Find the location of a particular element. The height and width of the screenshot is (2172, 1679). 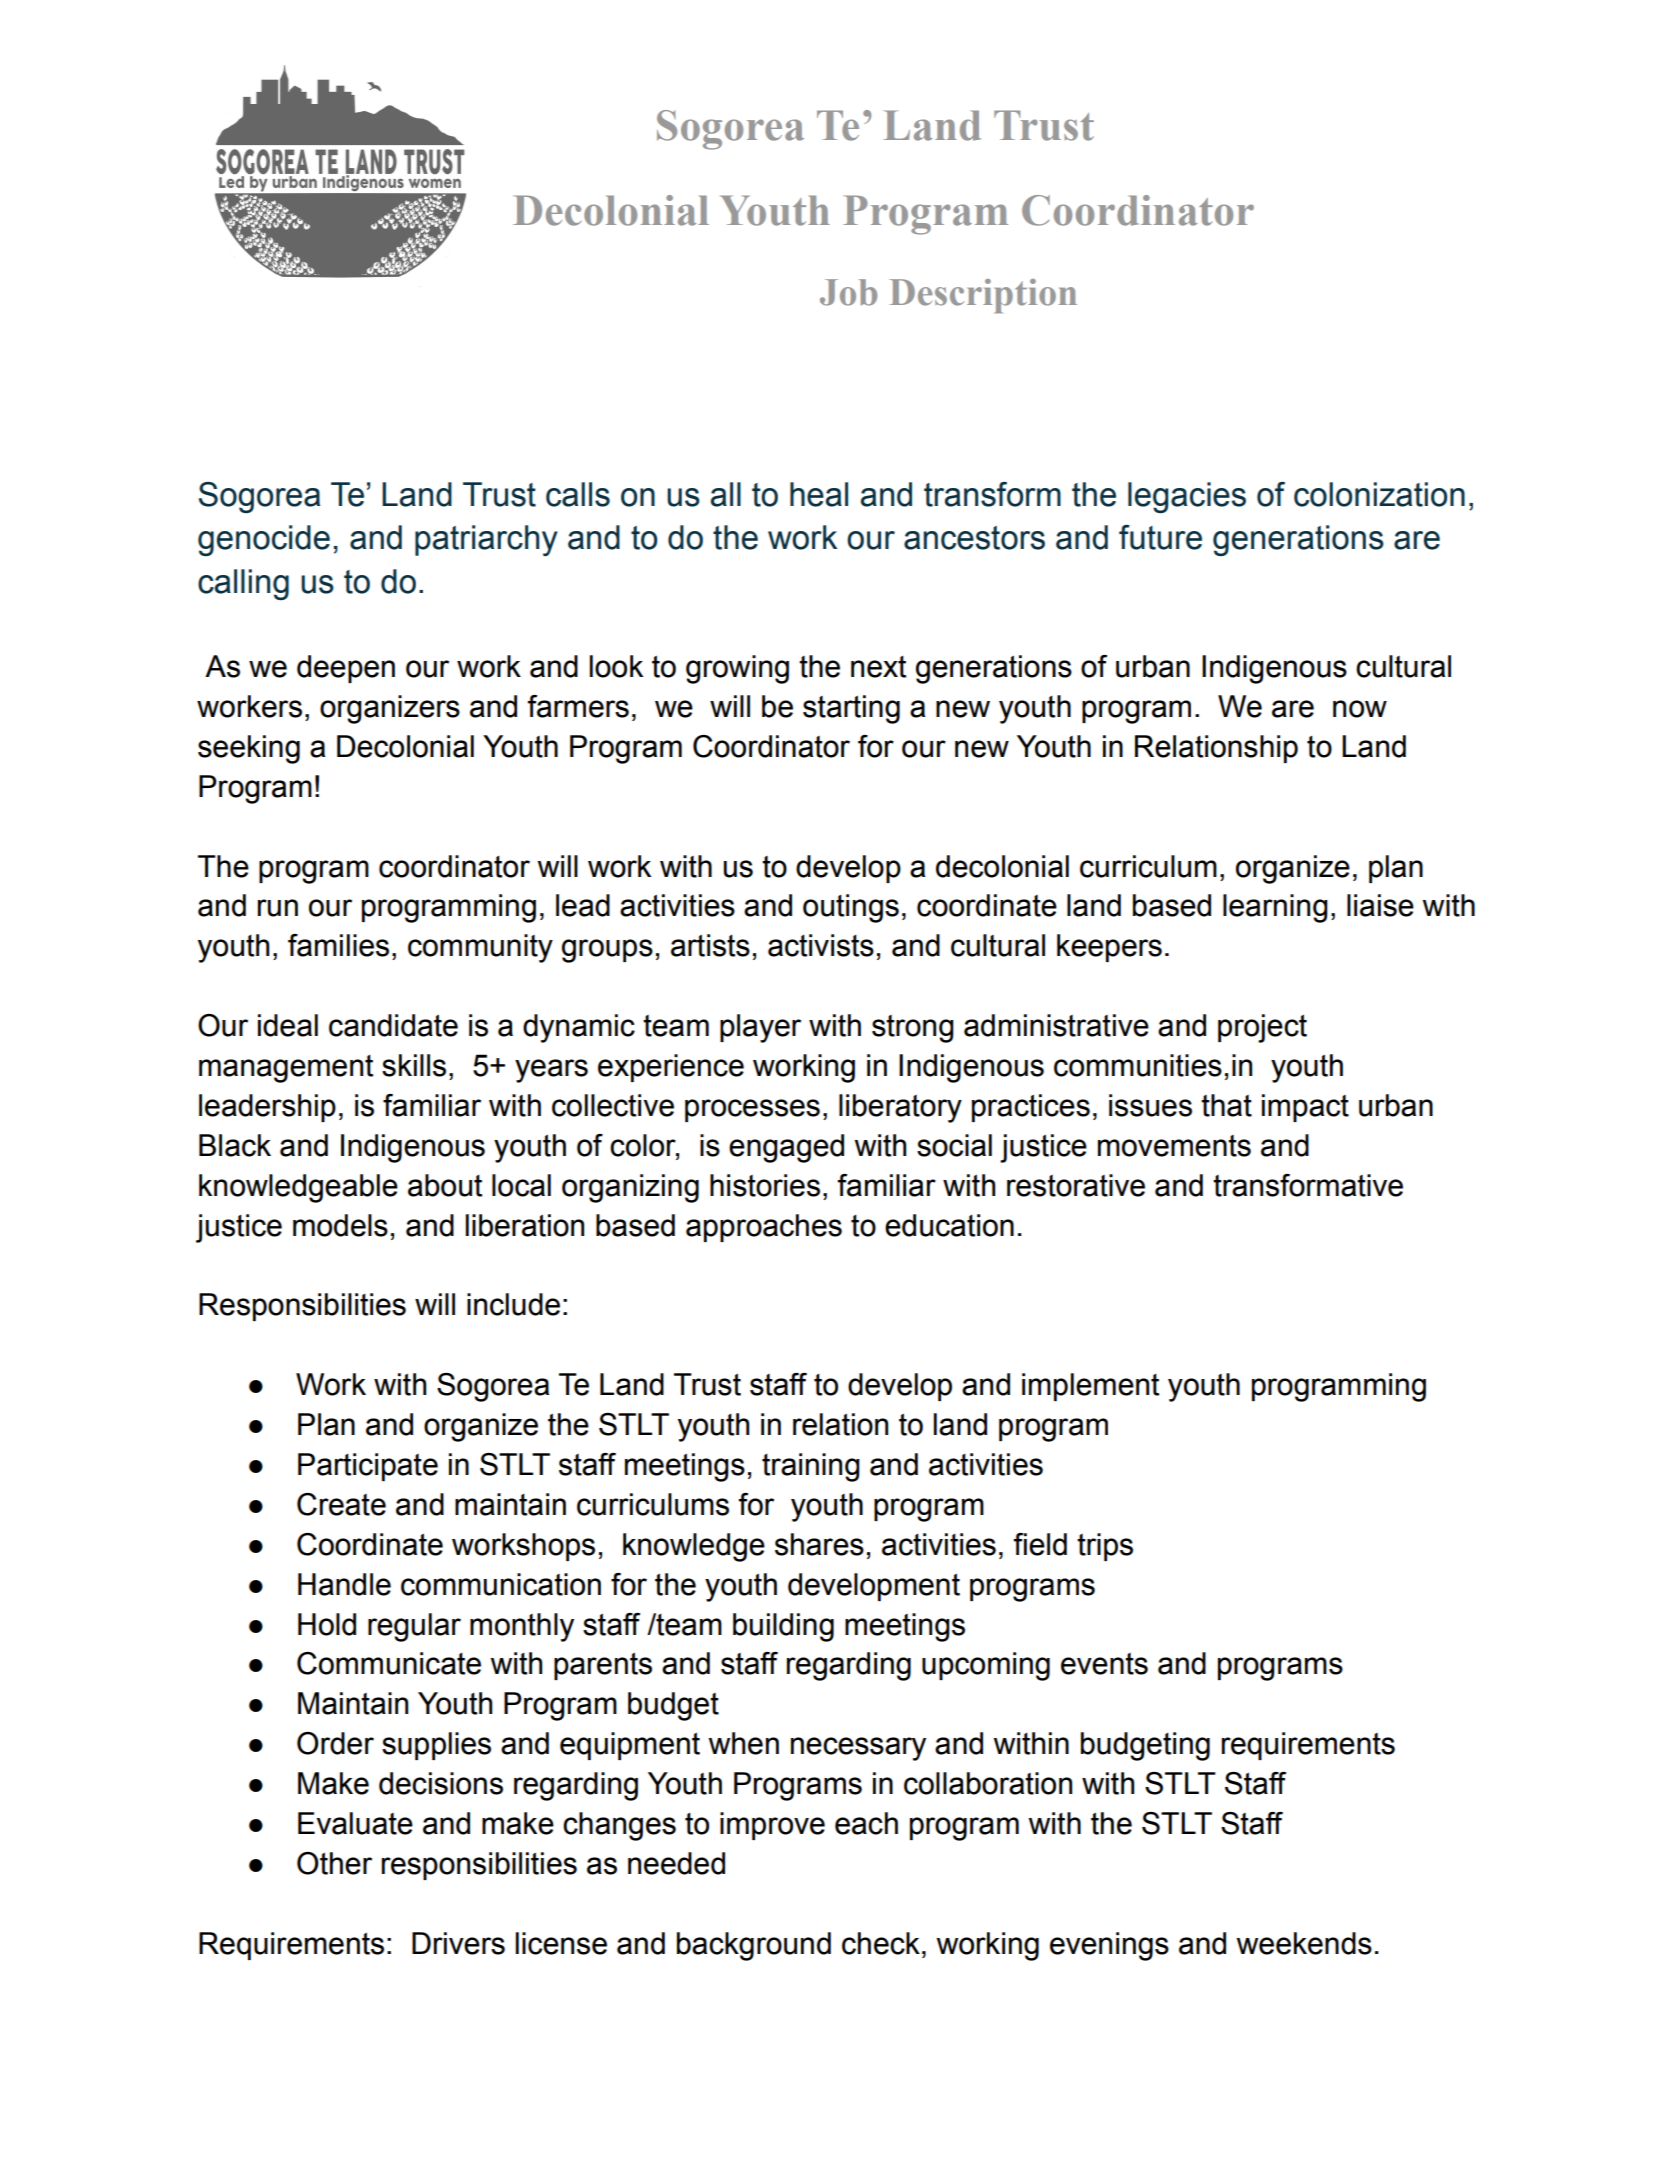

legacies is located at coordinates (1187, 497).
